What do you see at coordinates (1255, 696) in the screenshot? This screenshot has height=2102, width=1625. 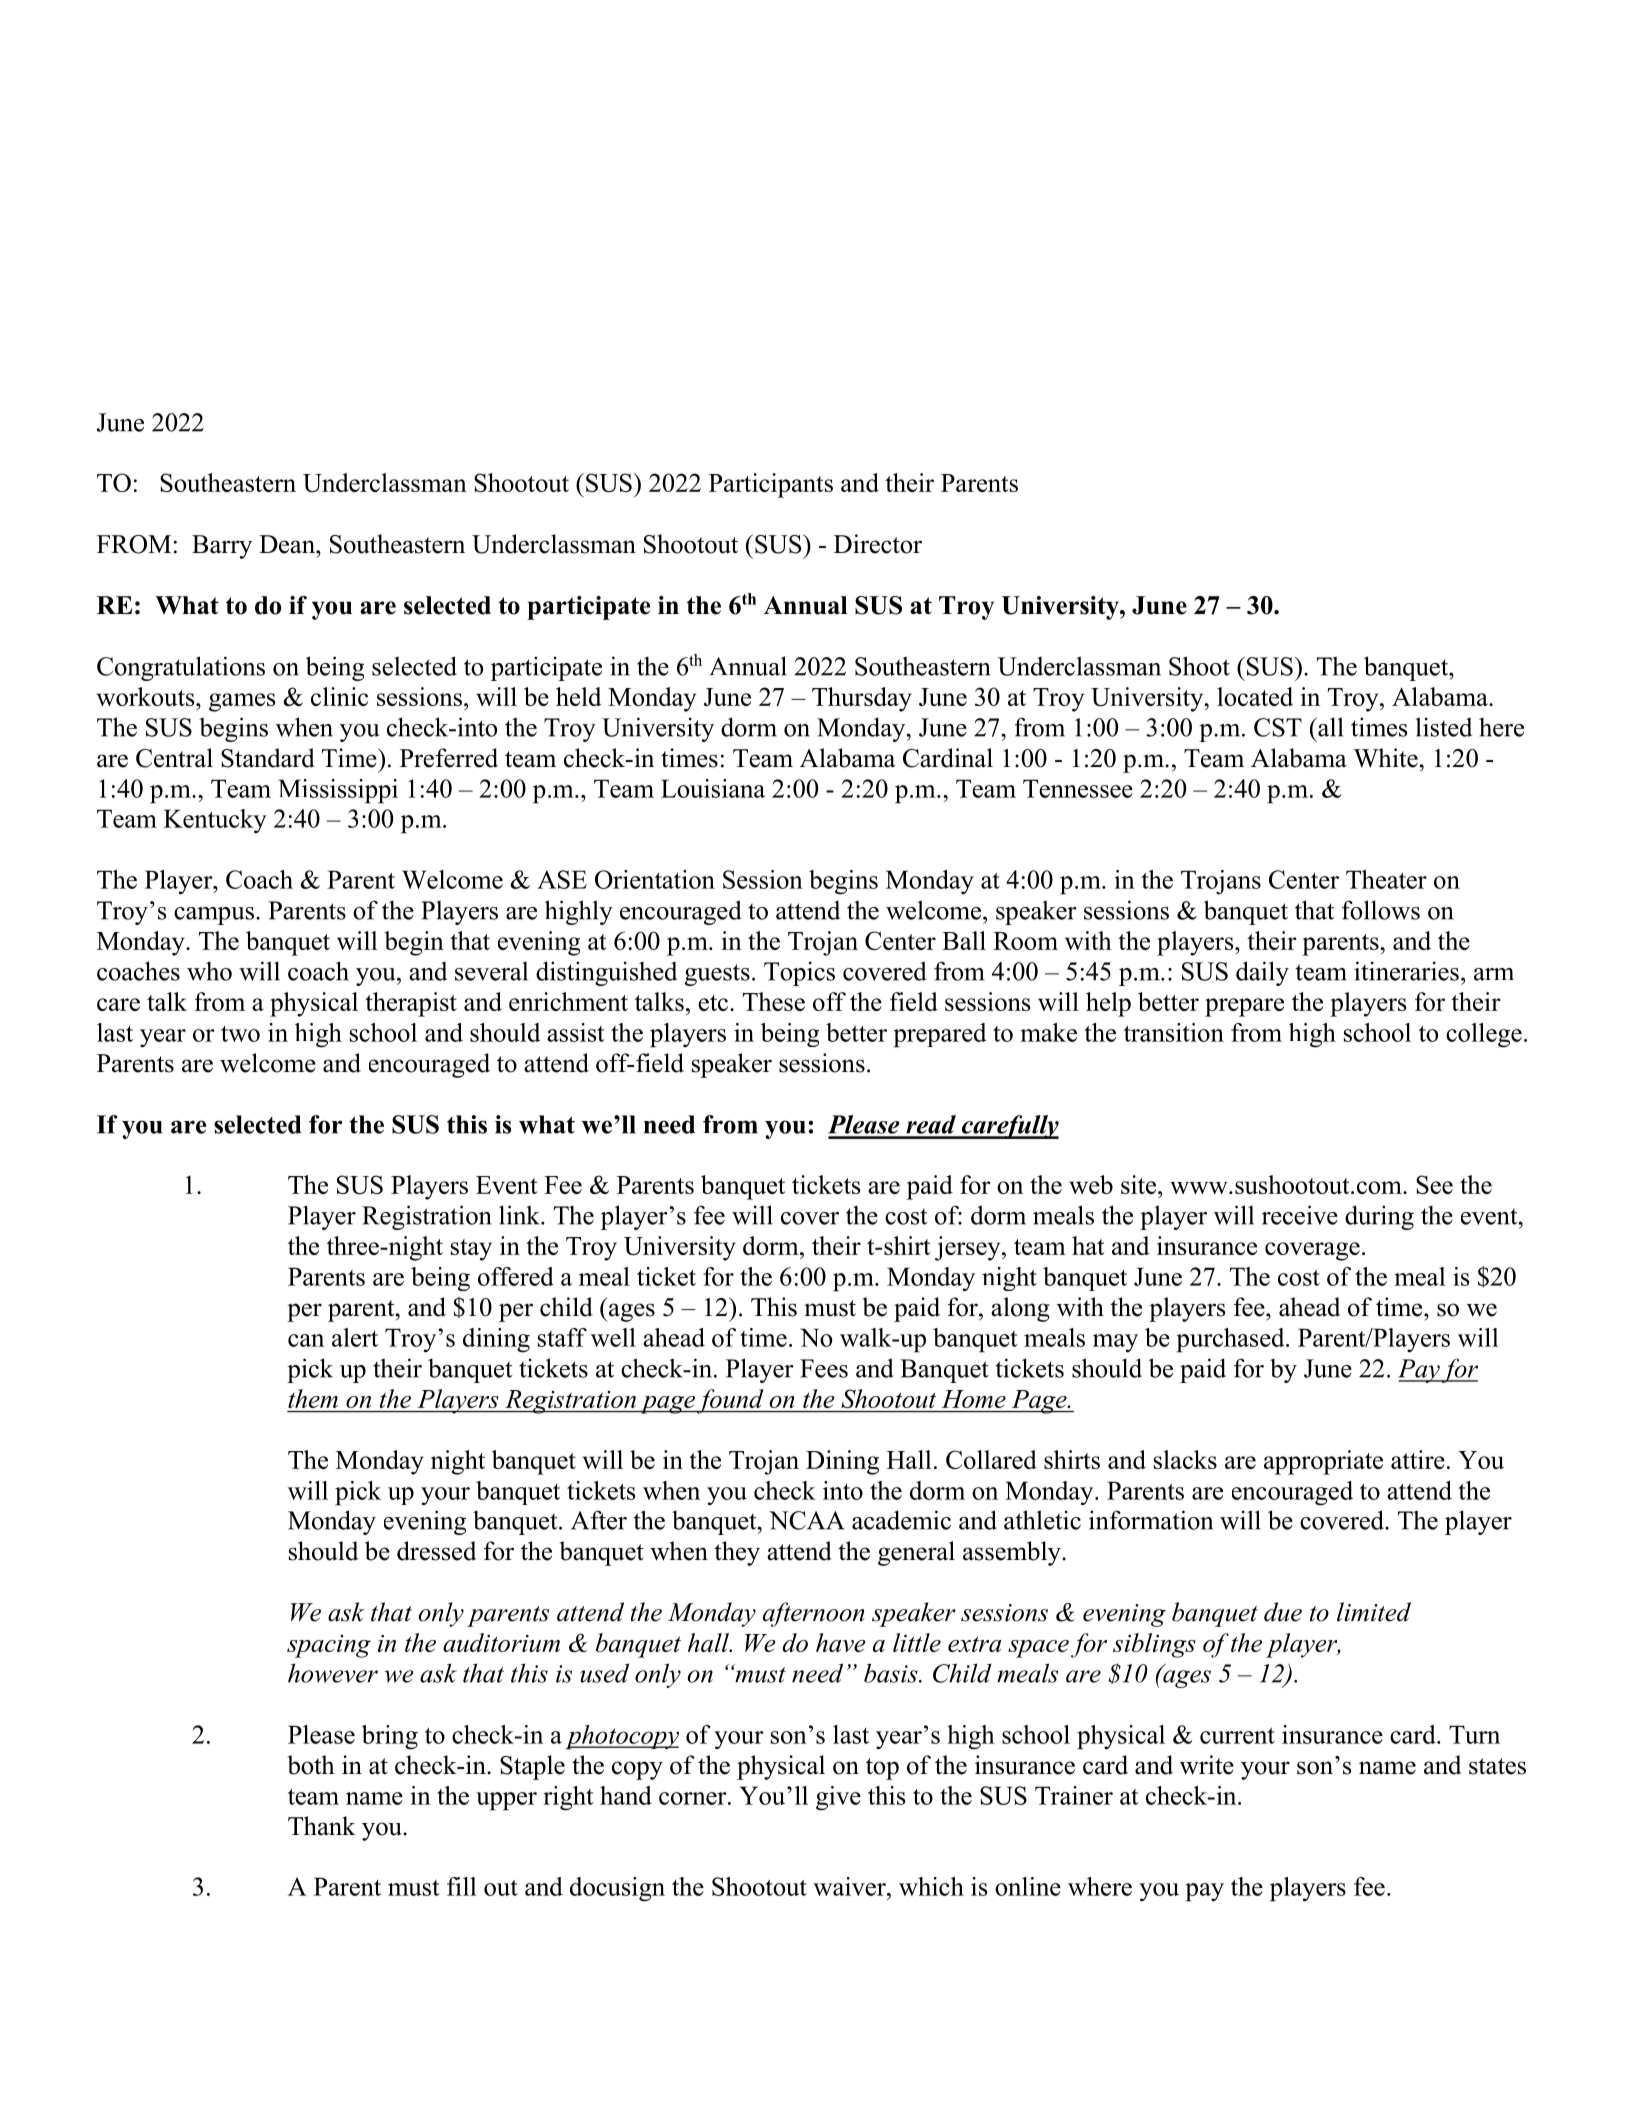 I see `located` at bounding box center [1255, 696].
